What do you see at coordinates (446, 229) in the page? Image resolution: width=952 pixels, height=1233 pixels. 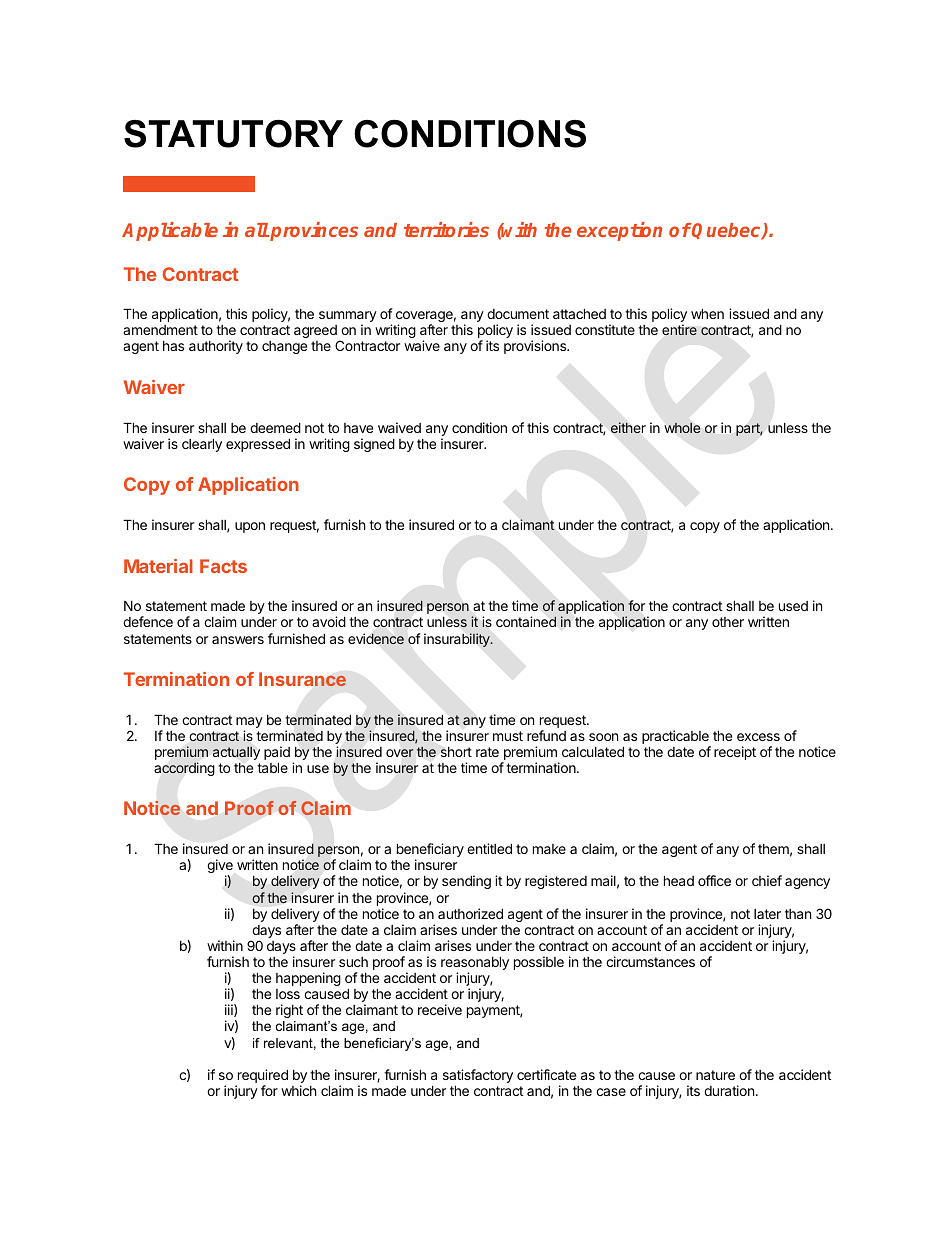 I see `territories` at bounding box center [446, 229].
